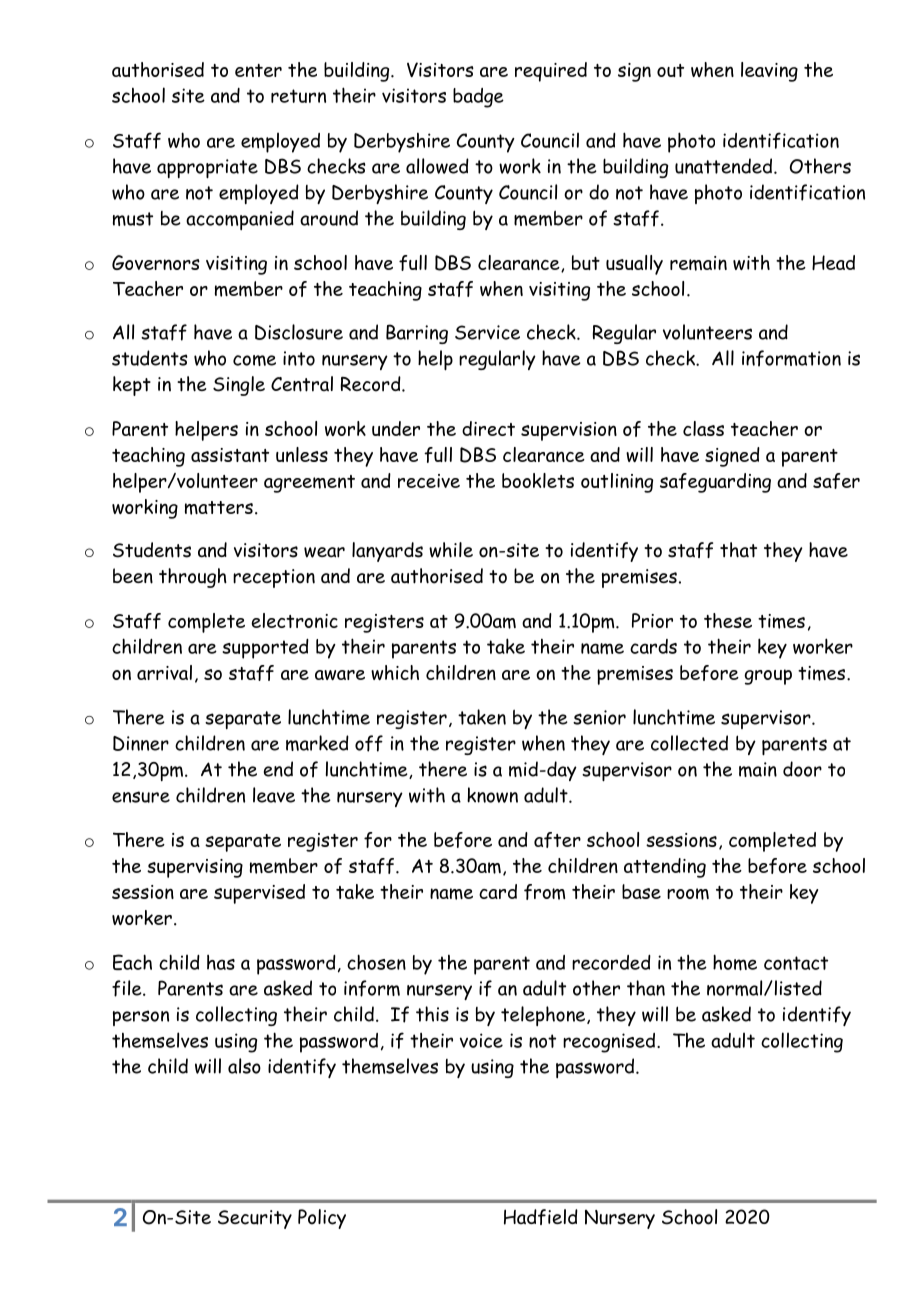 This page has width=924, height=1308. Describe the element at coordinates (255, 1219) in the page. I see `Security` at that location.
